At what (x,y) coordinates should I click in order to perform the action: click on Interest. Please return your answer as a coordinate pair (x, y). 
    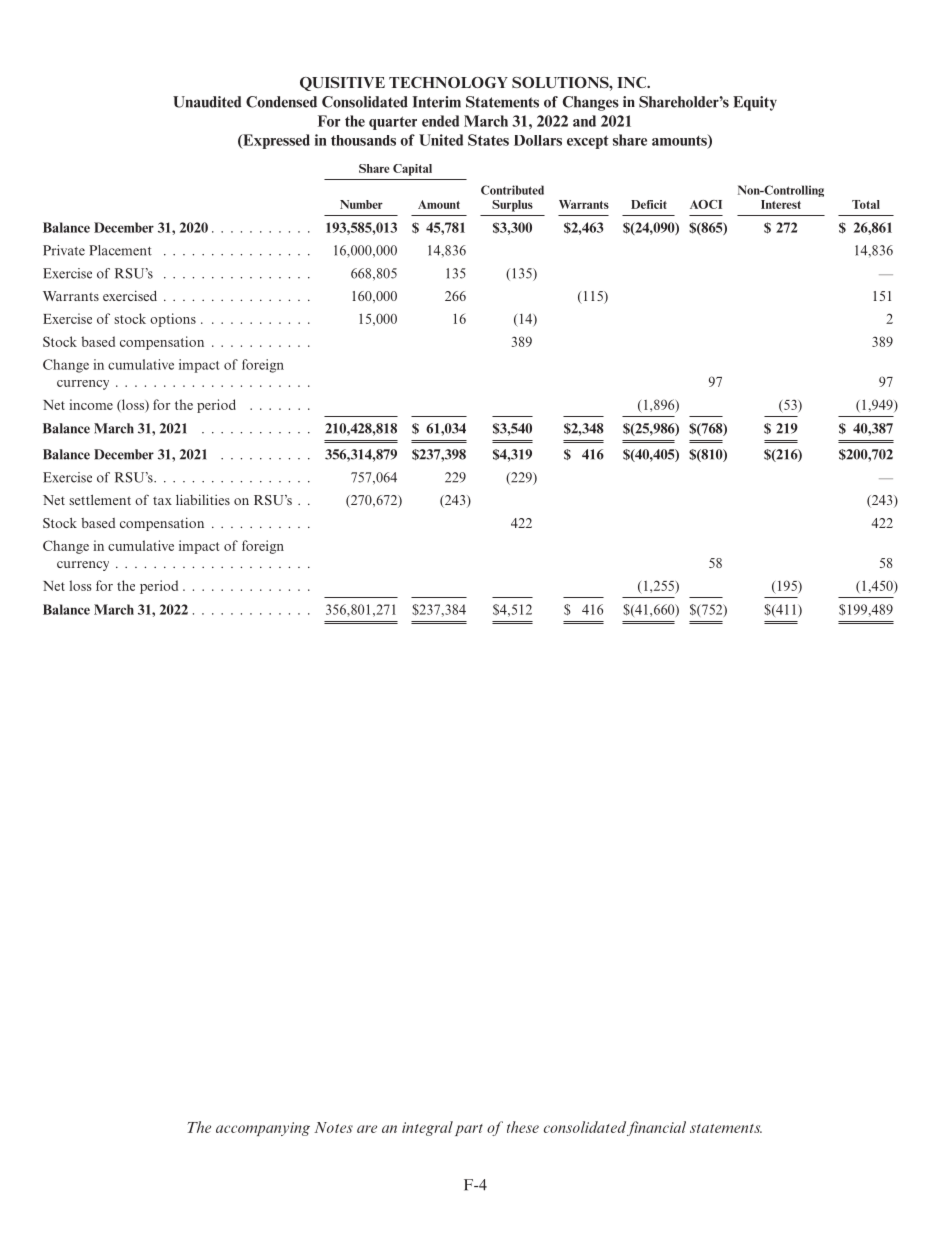
    Looking at the image, I should click on (781, 204).
